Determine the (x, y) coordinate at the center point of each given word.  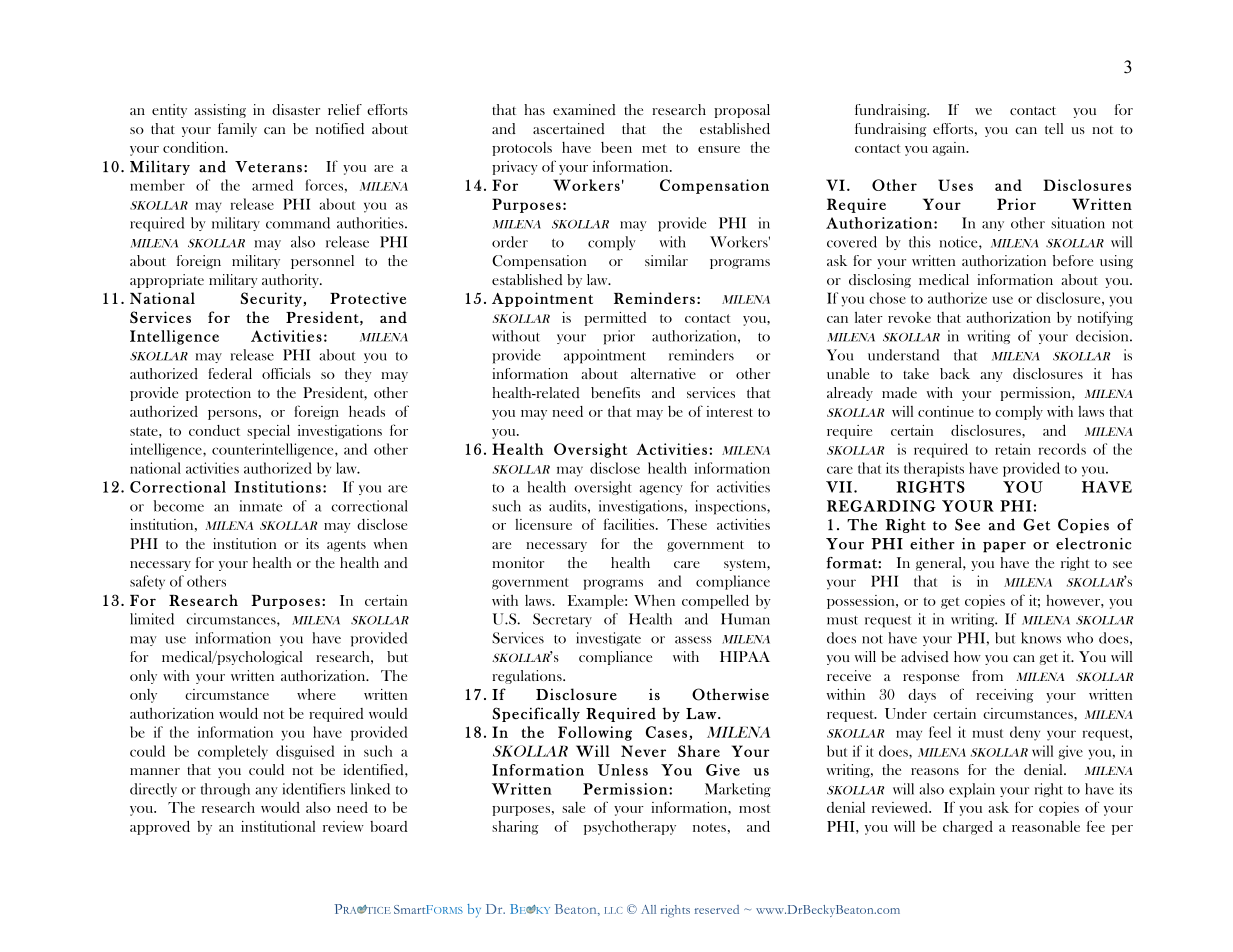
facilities (630, 524)
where (316, 694)
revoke (909, 317)
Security (272, 299)
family (237, 130)
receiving (1005, 696)
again (950, 149)
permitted (615, 319)
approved (160, 828)
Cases (666, 732)
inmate (261, 506)
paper (1004, 547)
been (616, 147)
